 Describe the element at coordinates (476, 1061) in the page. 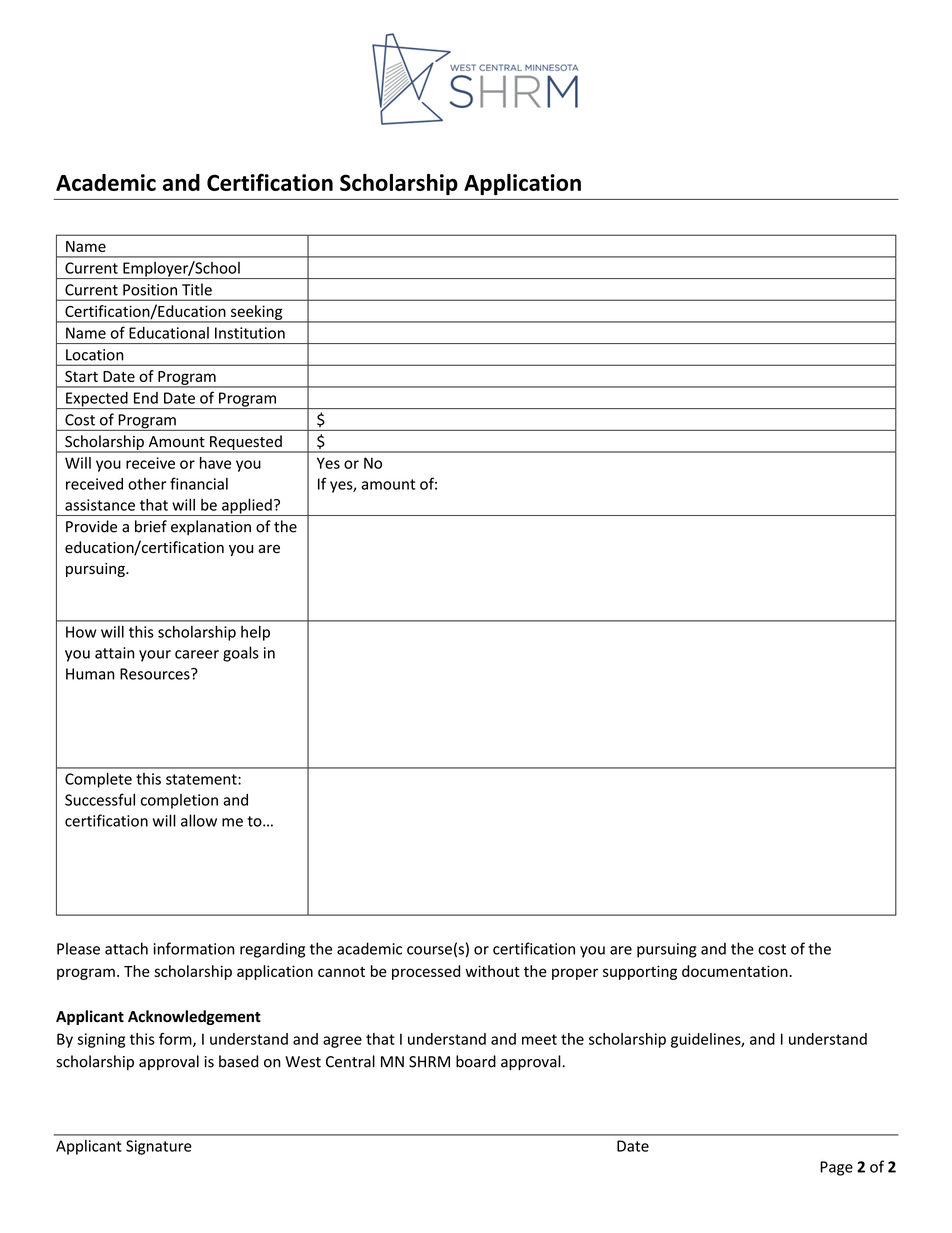

I see `board` at that location.
